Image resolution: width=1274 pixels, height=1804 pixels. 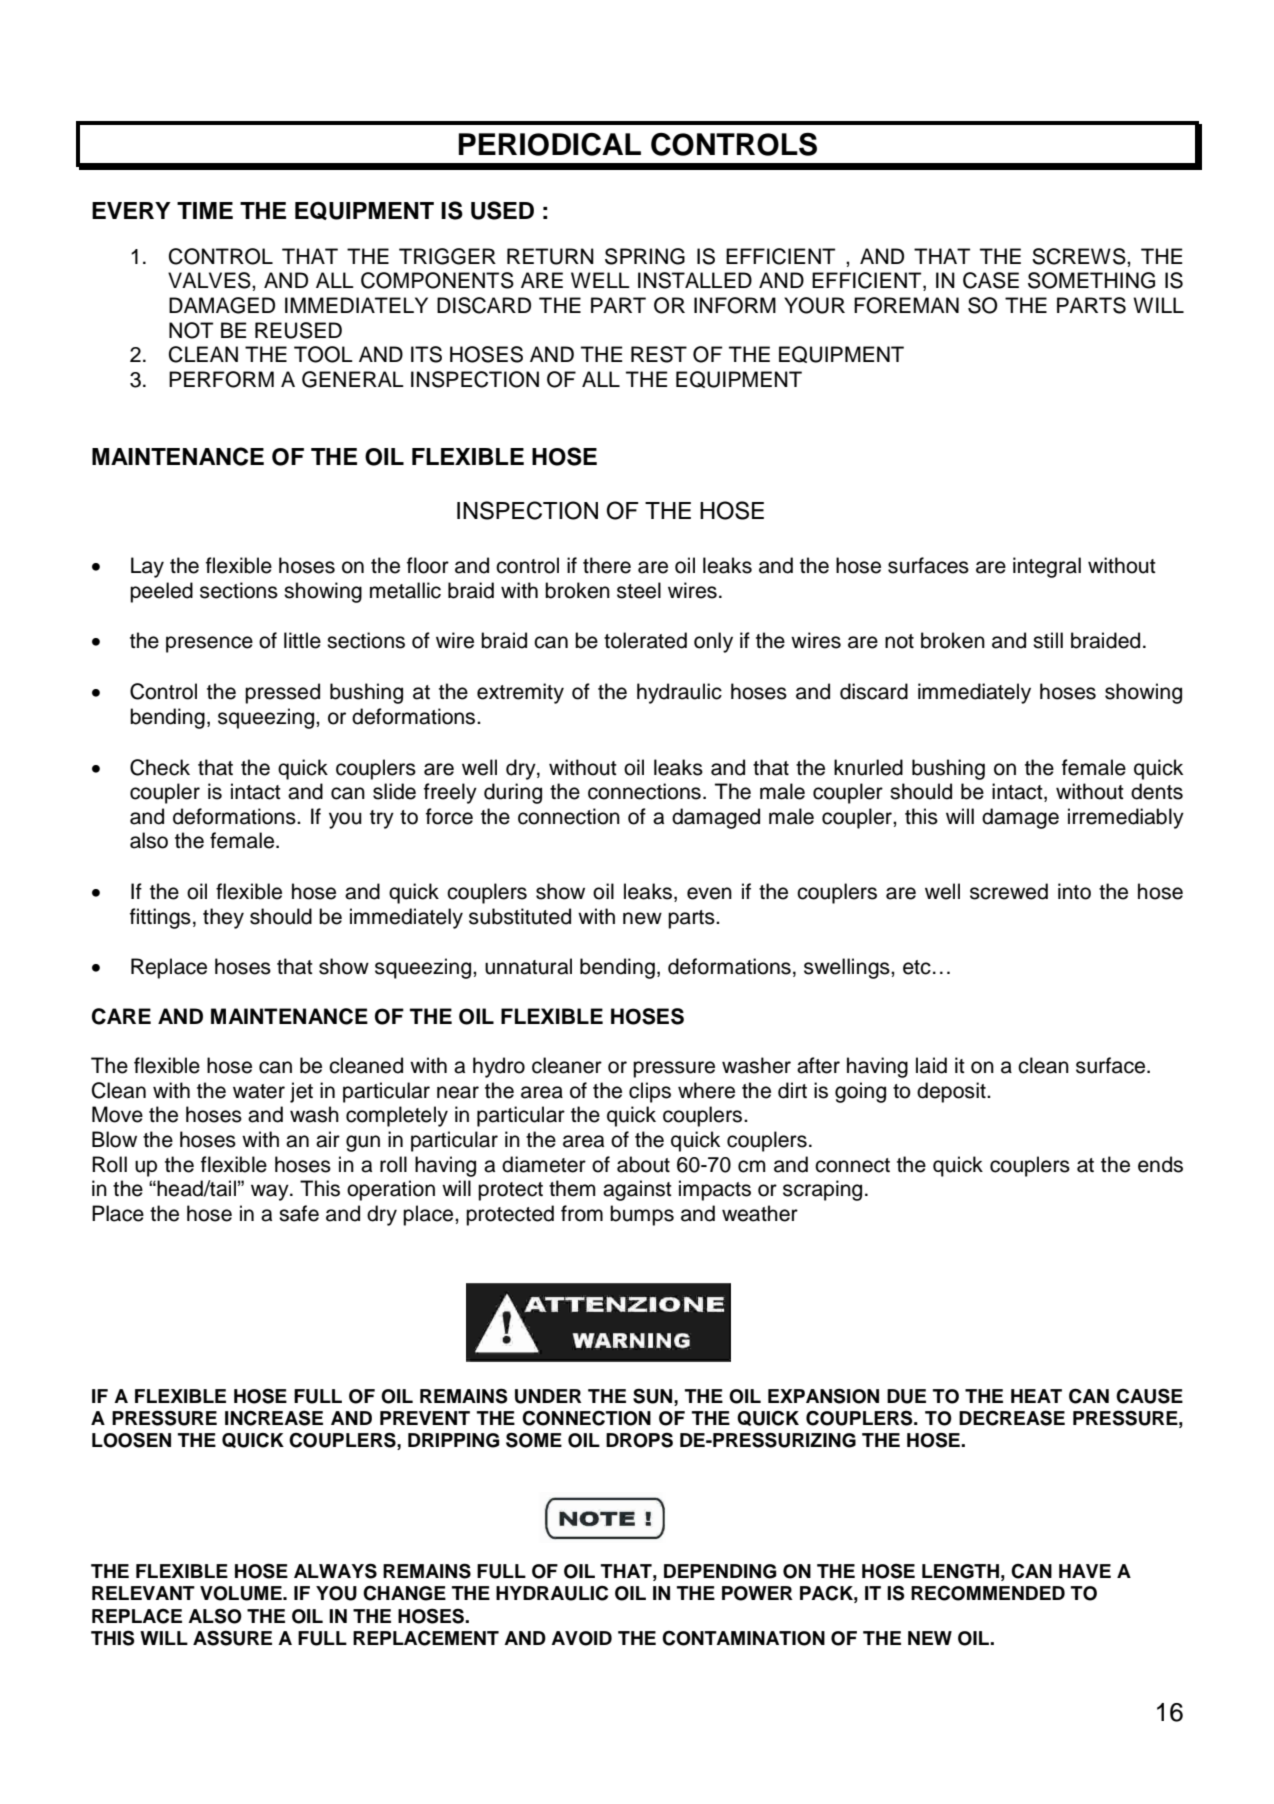 What do you see at coordinates (581, 1638) in the document?
I see `AVOID` at bounding box center [581, 1638].
